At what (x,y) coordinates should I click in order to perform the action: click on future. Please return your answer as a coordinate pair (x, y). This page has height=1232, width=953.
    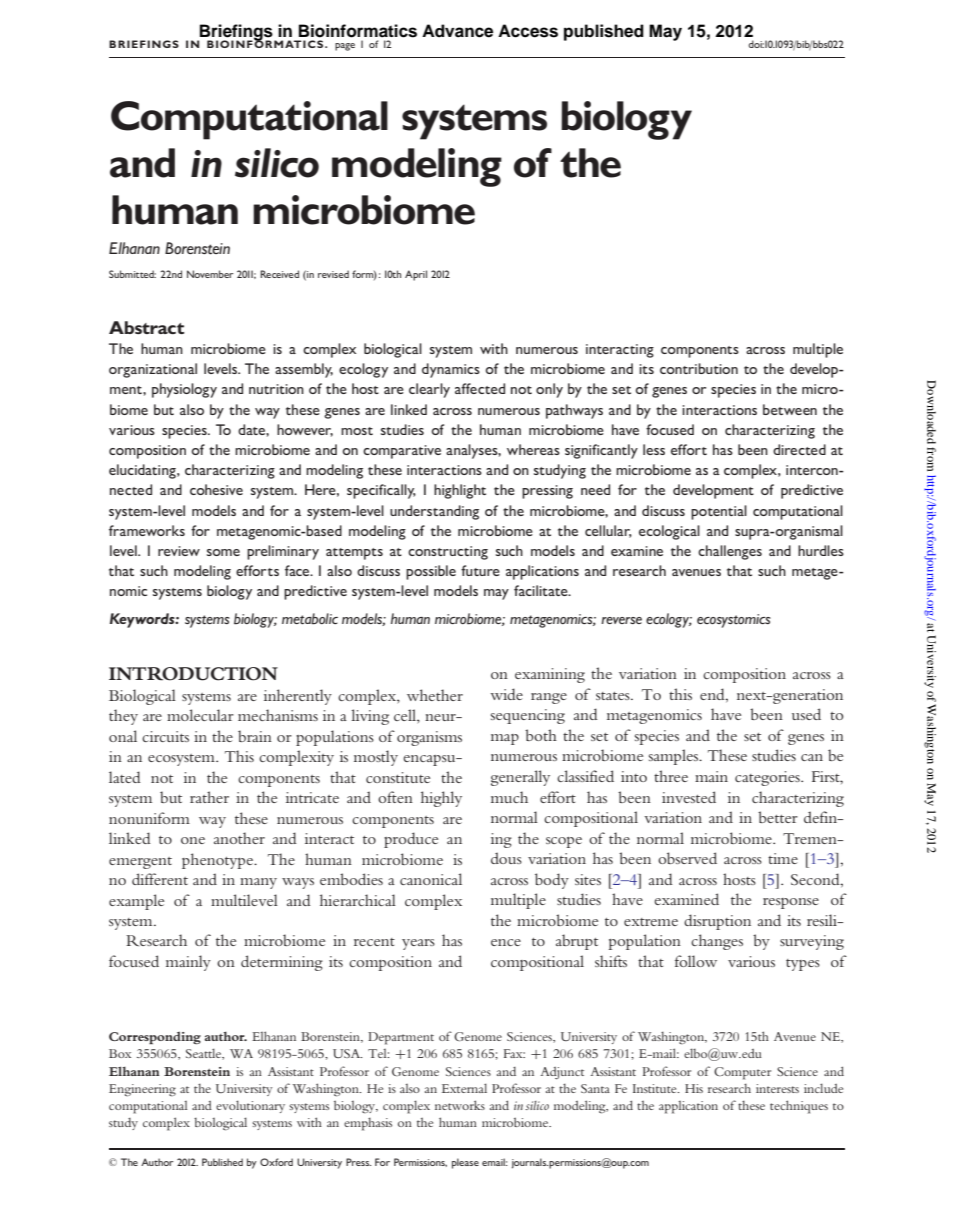
    Looking at the image, I should click on (480, 570).
